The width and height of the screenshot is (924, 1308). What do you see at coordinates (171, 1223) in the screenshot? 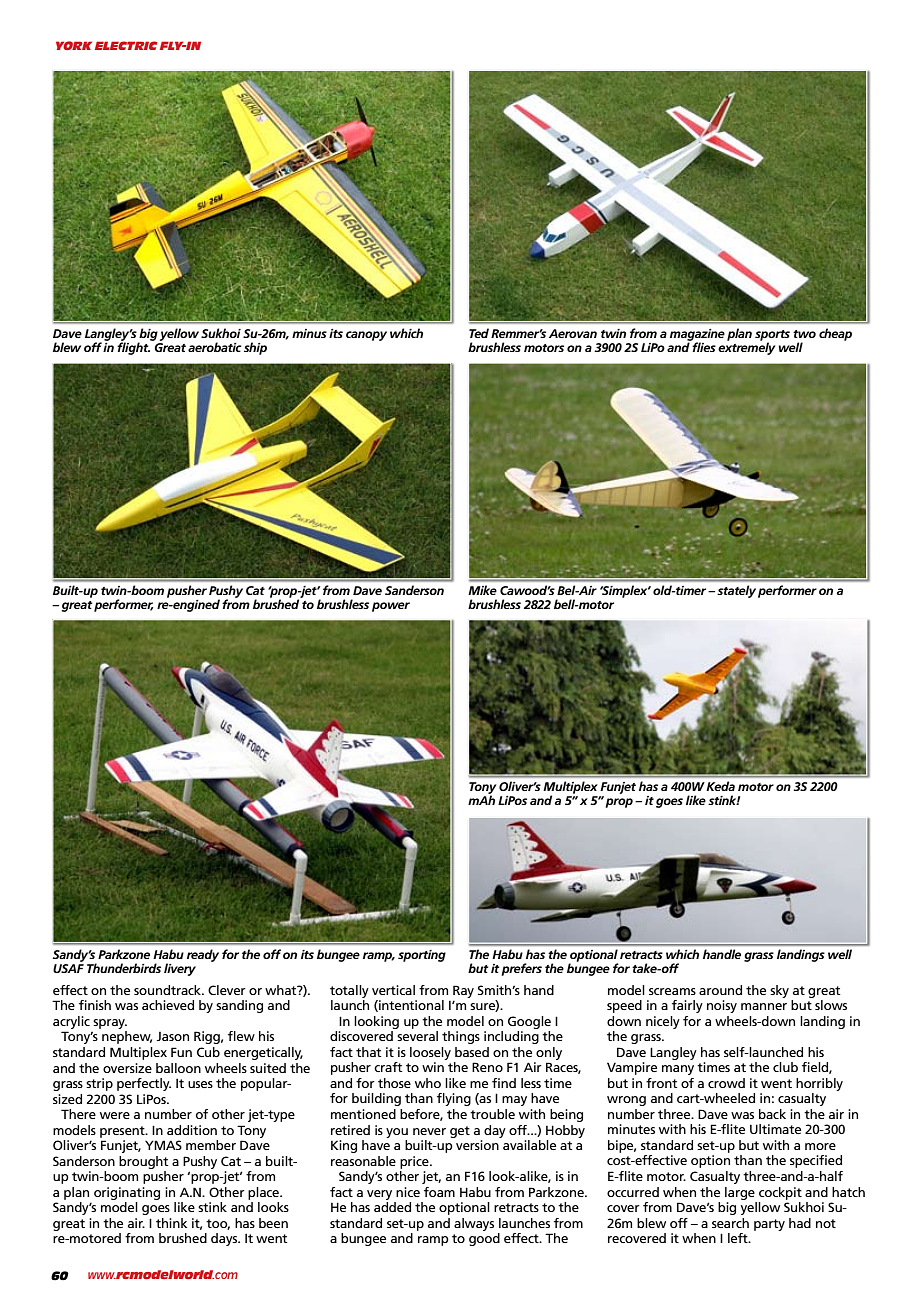
I see `think` at bounding box center [171, 1223].
